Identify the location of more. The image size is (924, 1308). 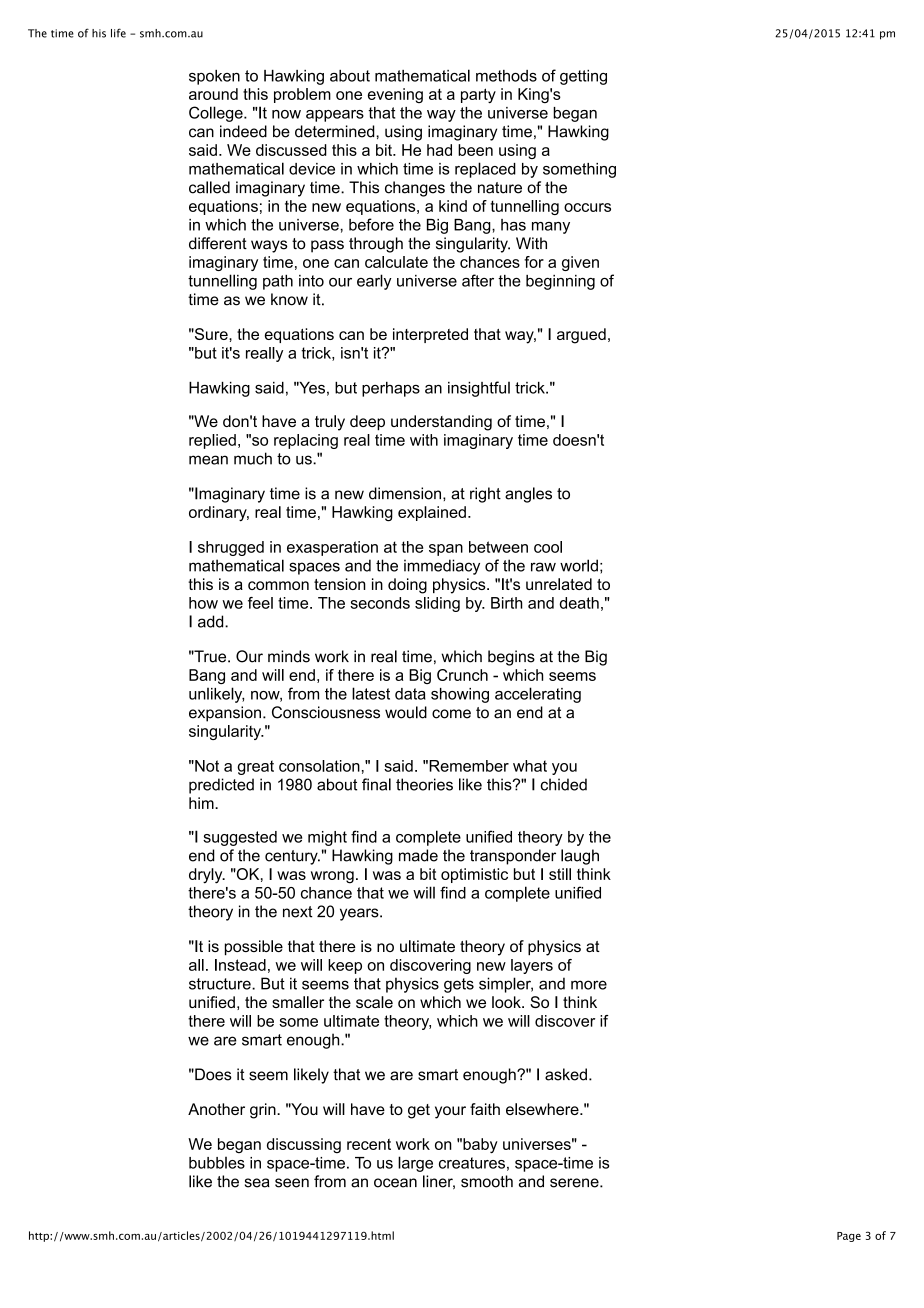
(589, 985).
